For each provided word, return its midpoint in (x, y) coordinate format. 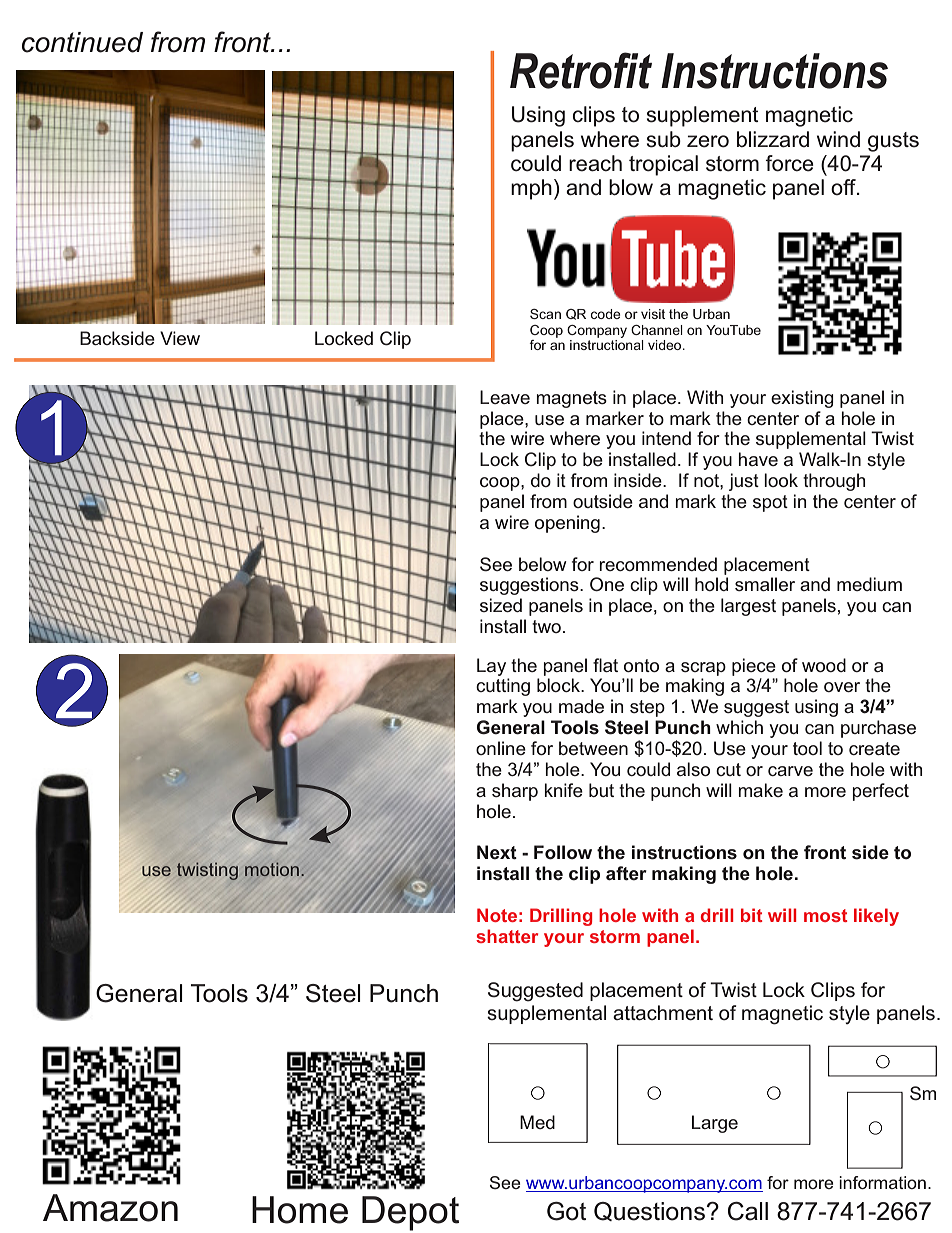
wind (838, 139)
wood (824, 665)
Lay (491, 667)
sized (501, 605)
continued (82, 42)
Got (566, 1211)
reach (595, 163)
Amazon (110, 1208)
